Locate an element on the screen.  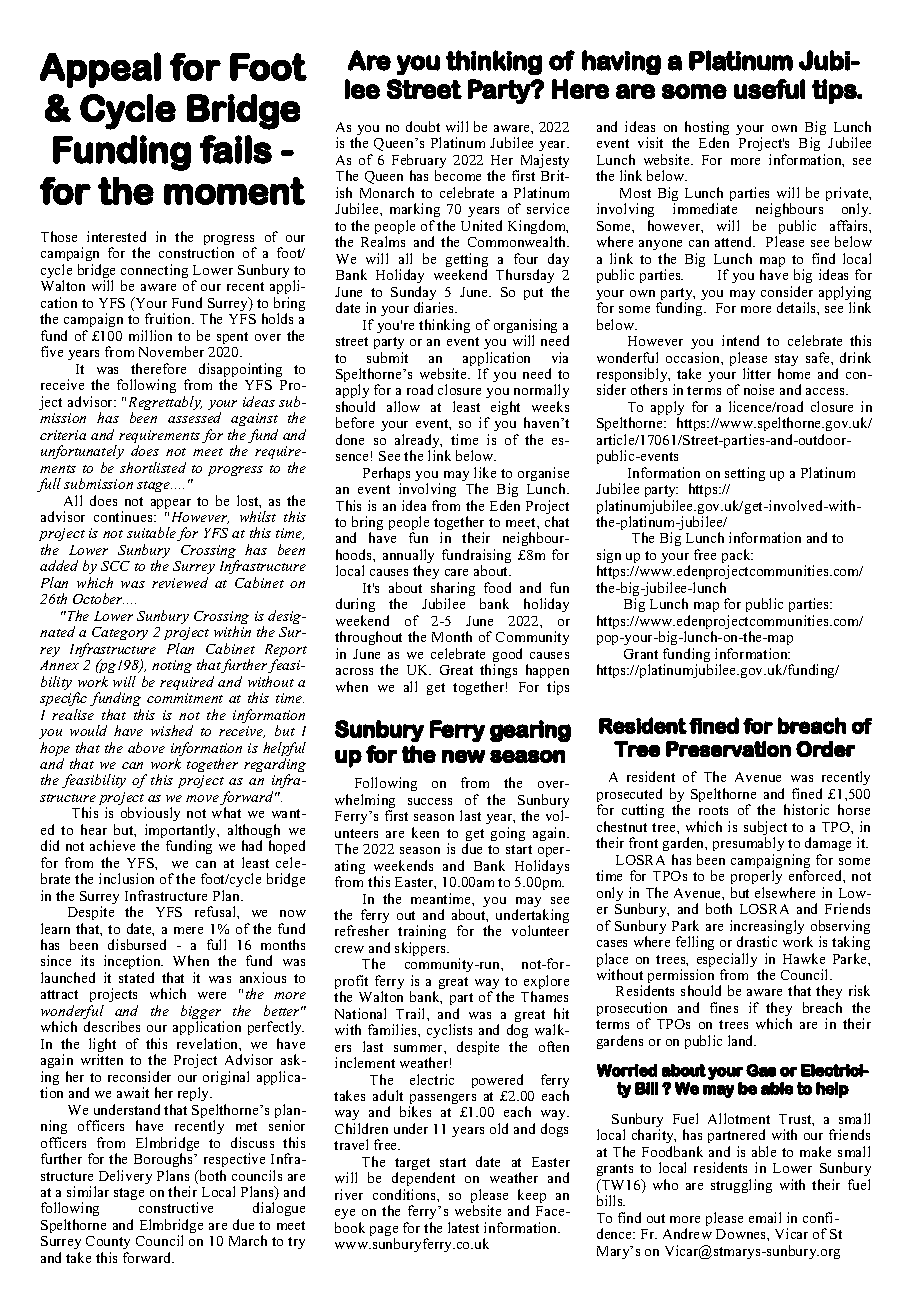
November is located at coordinates (171, 351).
